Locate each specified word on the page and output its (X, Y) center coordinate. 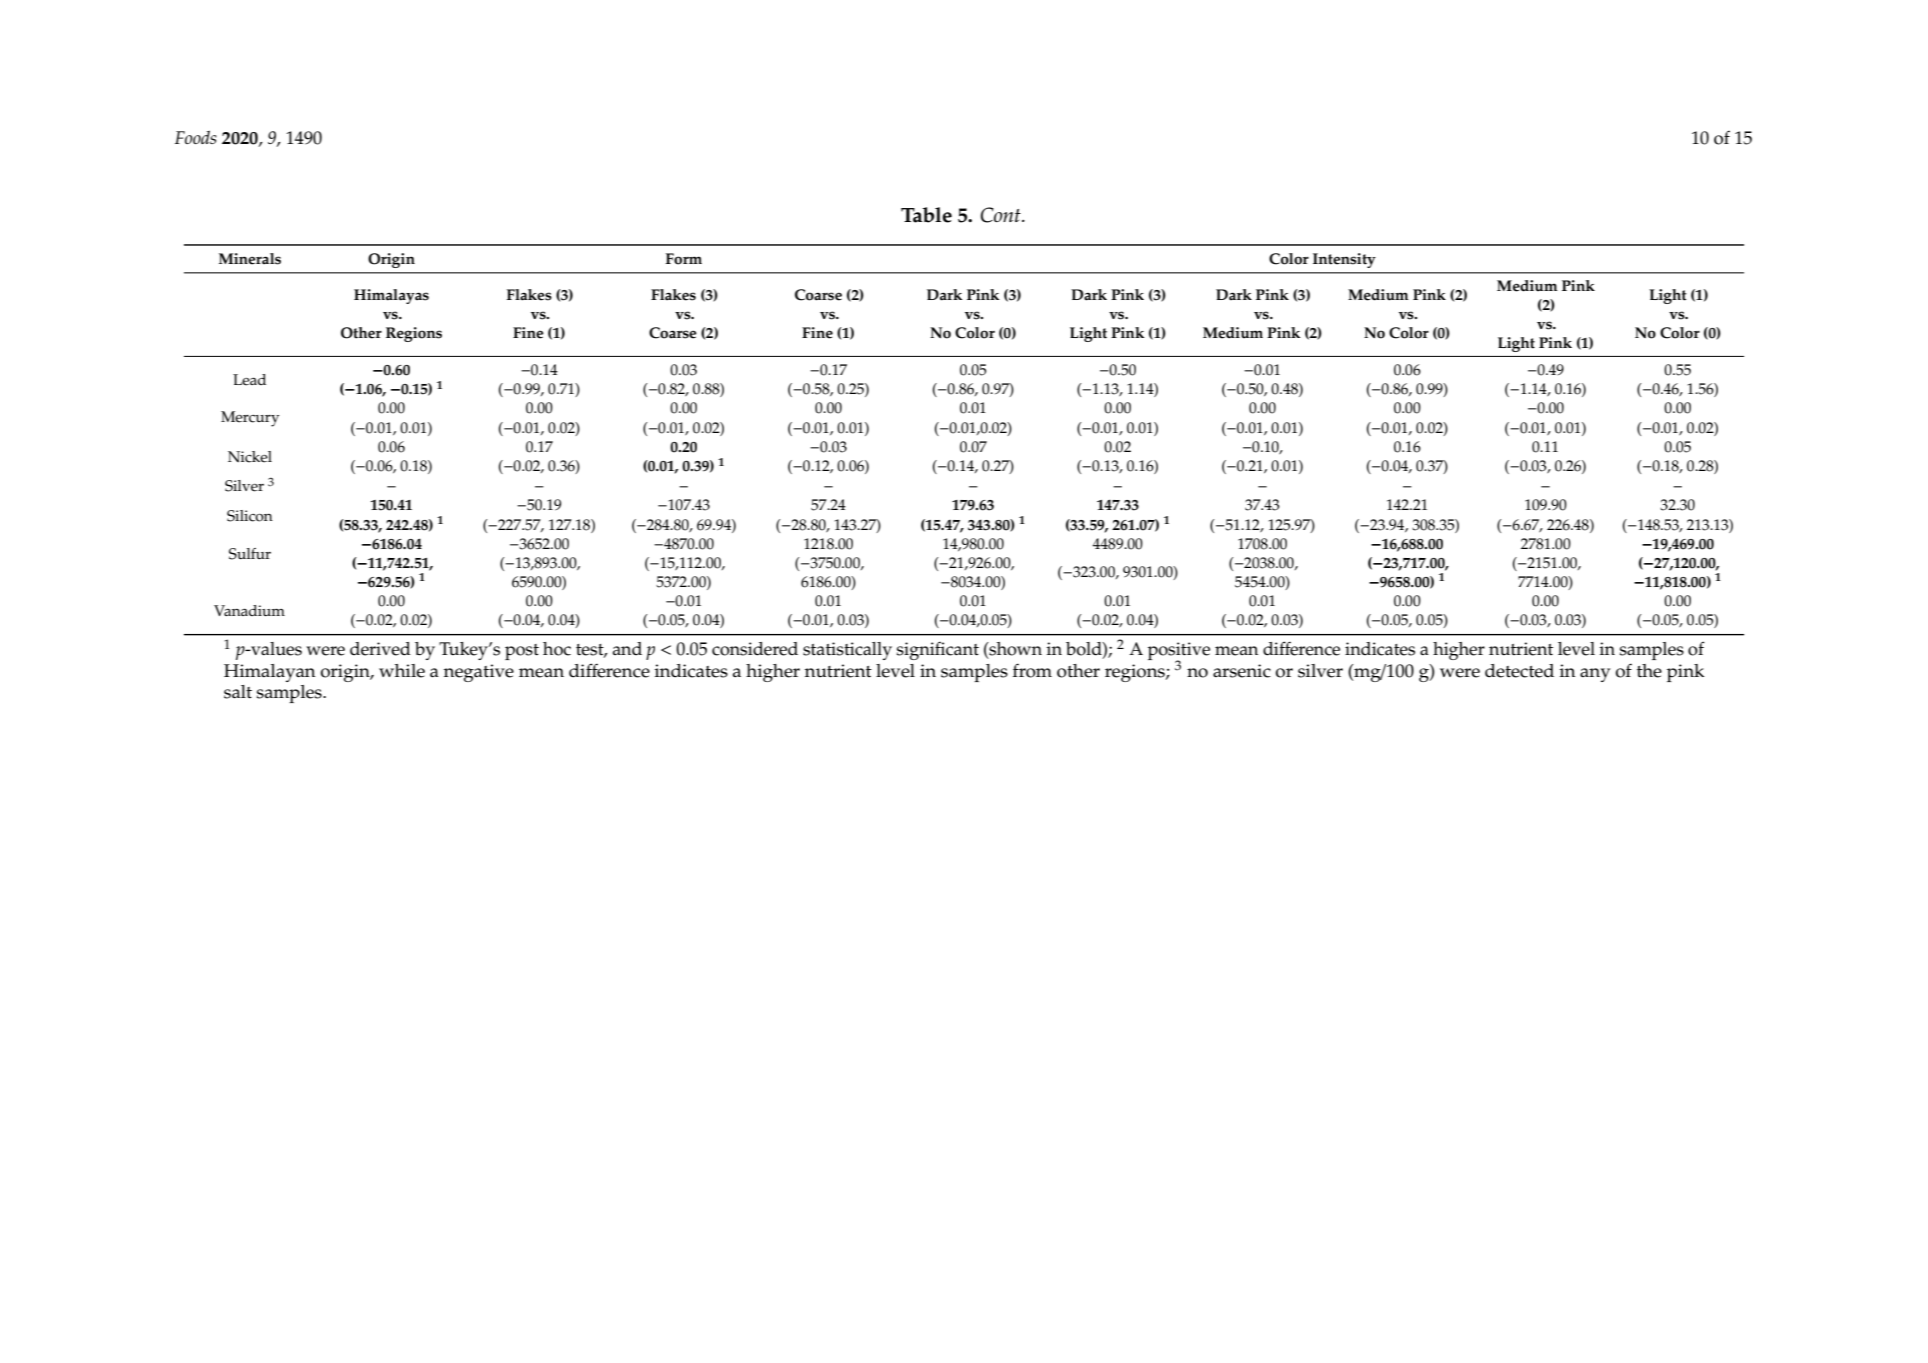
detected (1519, 671)
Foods (196, 137)
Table (926, 215)
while (402, 671)
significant (938, 651)
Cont (1002, 215)
